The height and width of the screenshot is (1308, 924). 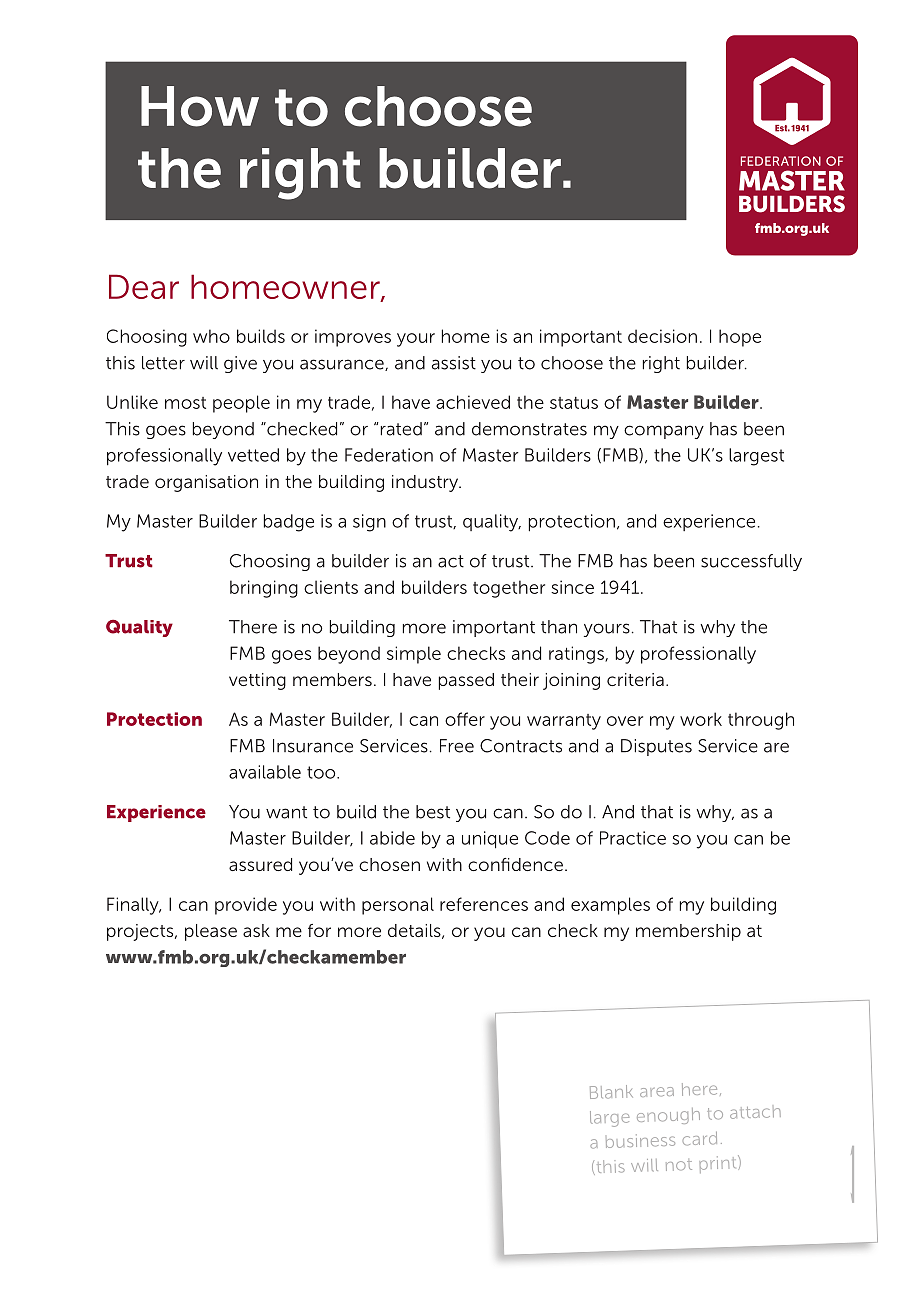 What do you see at coordinates (662, 336) in the screenshot?
I see `decision` at bounding box center [662, 336].
